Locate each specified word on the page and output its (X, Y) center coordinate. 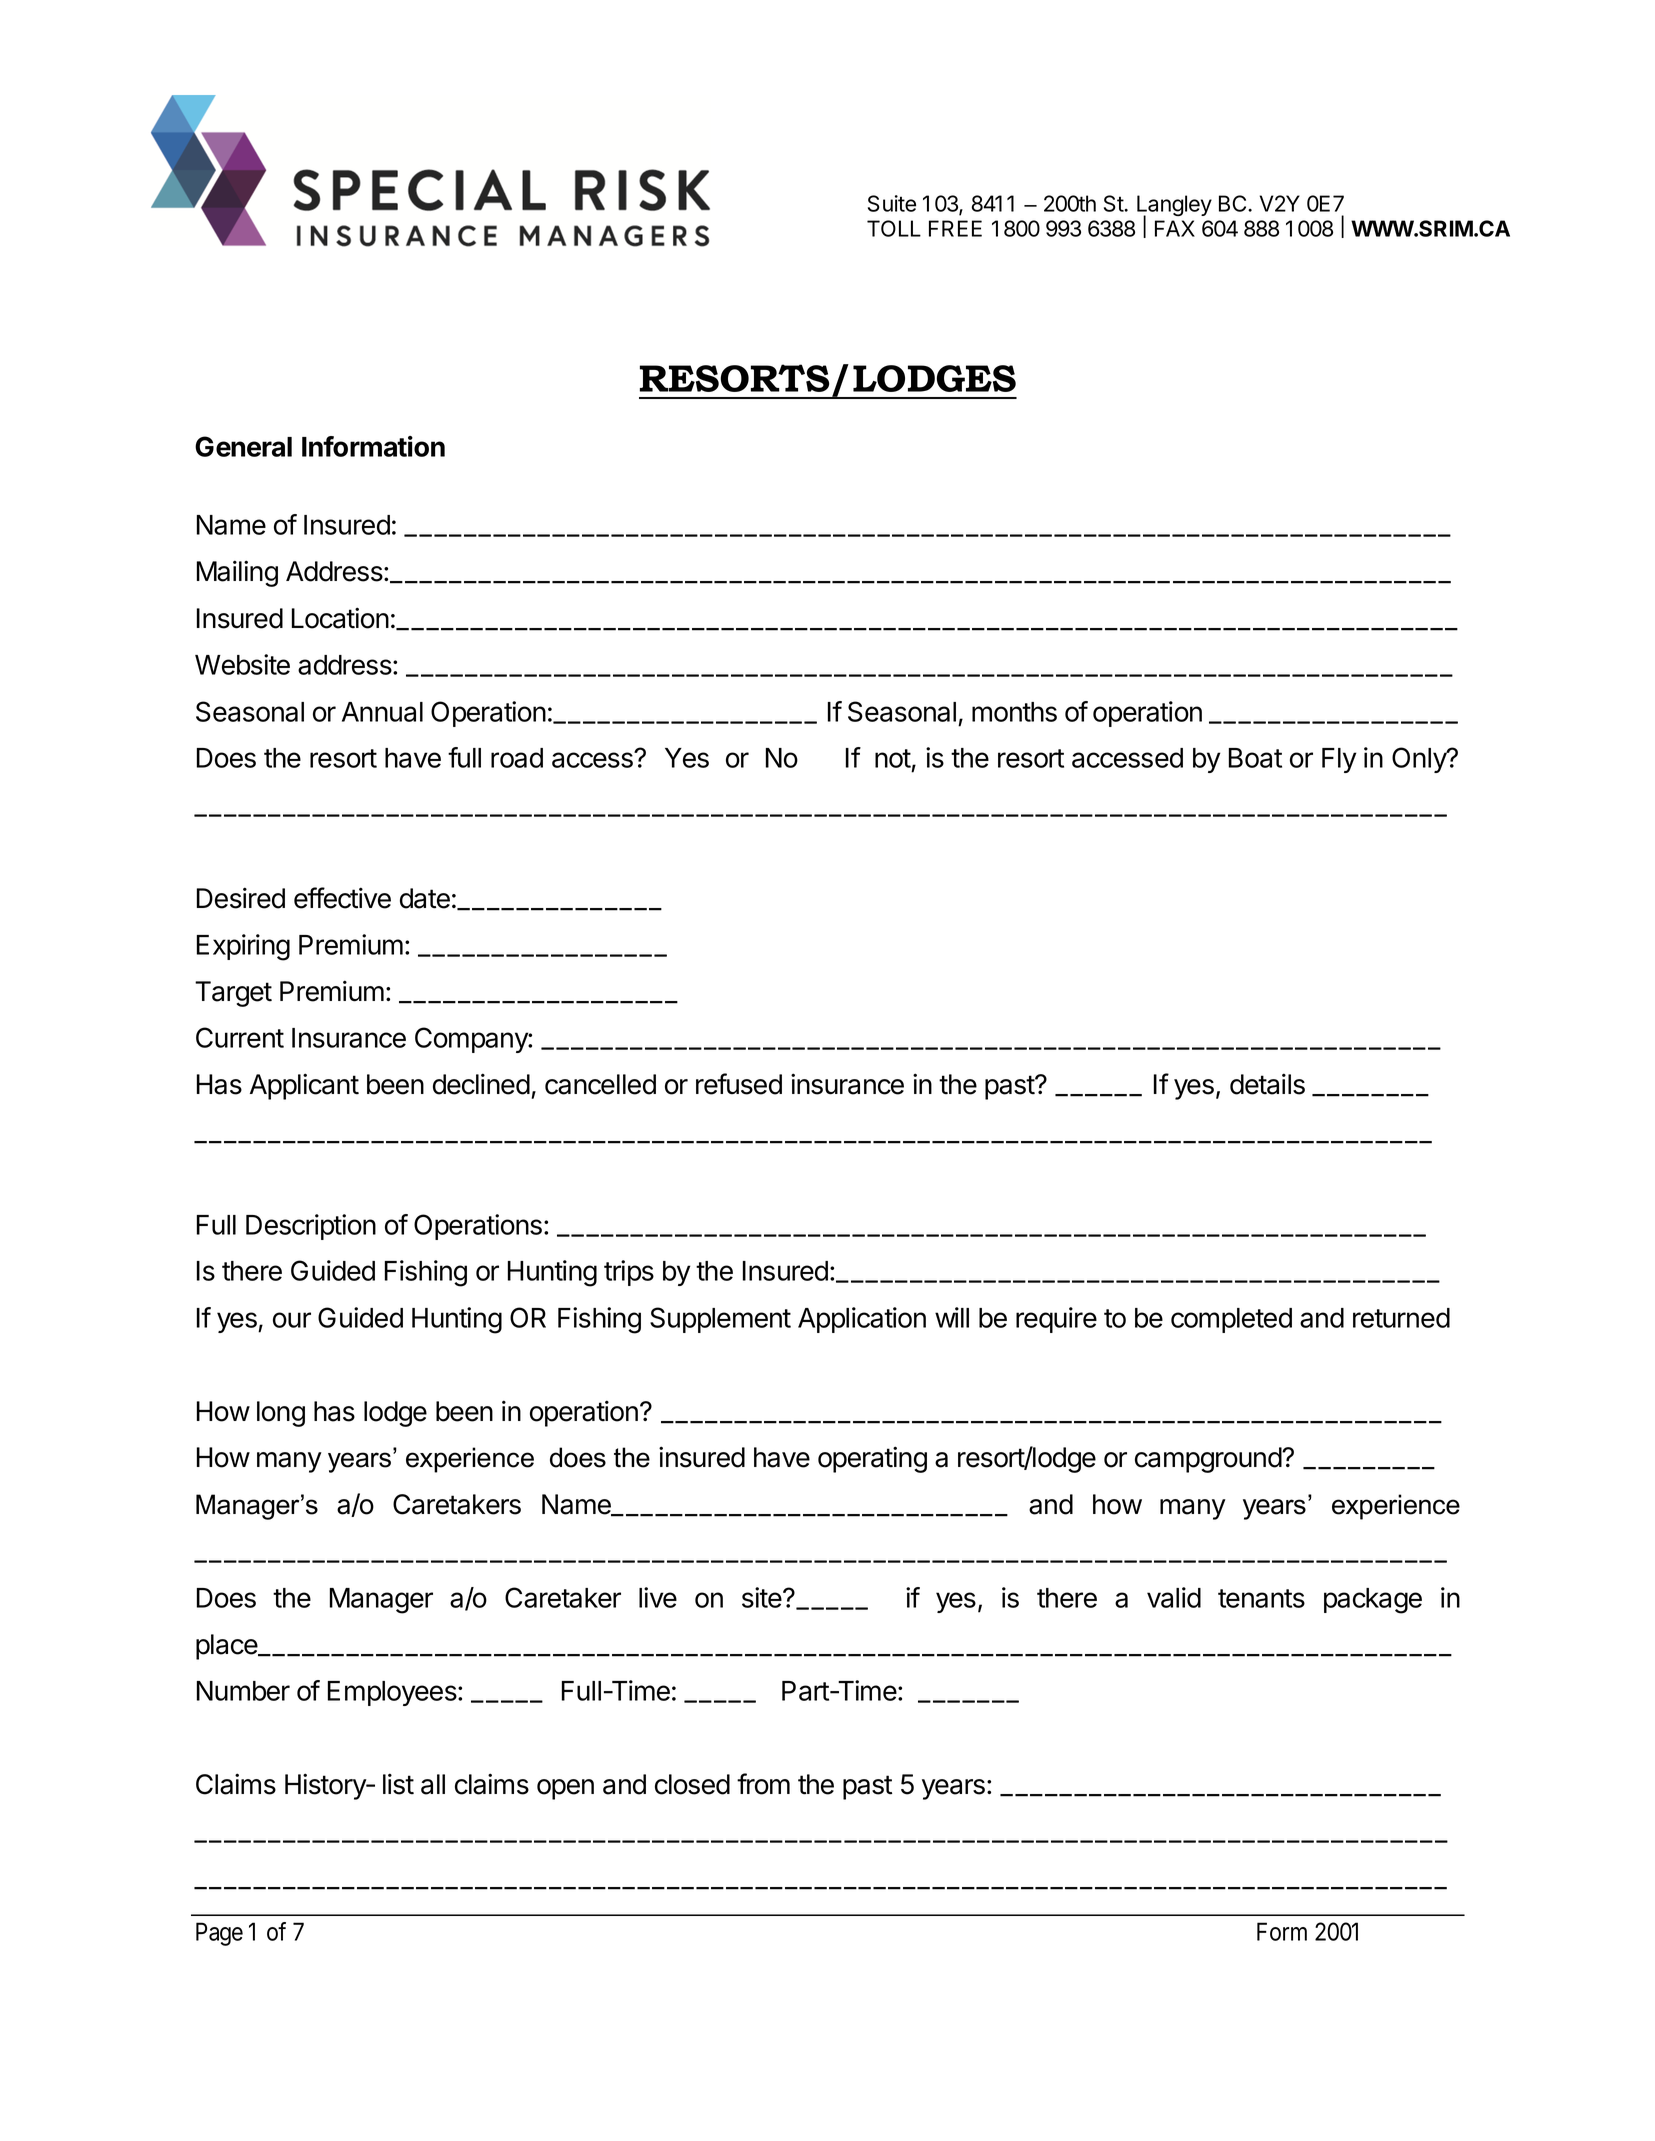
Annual (382, 712)
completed (1231, 1320)
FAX (1175, 228)
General (243, 446)
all (433, 1784)
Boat (1255, 758)
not (893, 758)
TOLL (894, 228)
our (292, 1320)
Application (862, 1320)
